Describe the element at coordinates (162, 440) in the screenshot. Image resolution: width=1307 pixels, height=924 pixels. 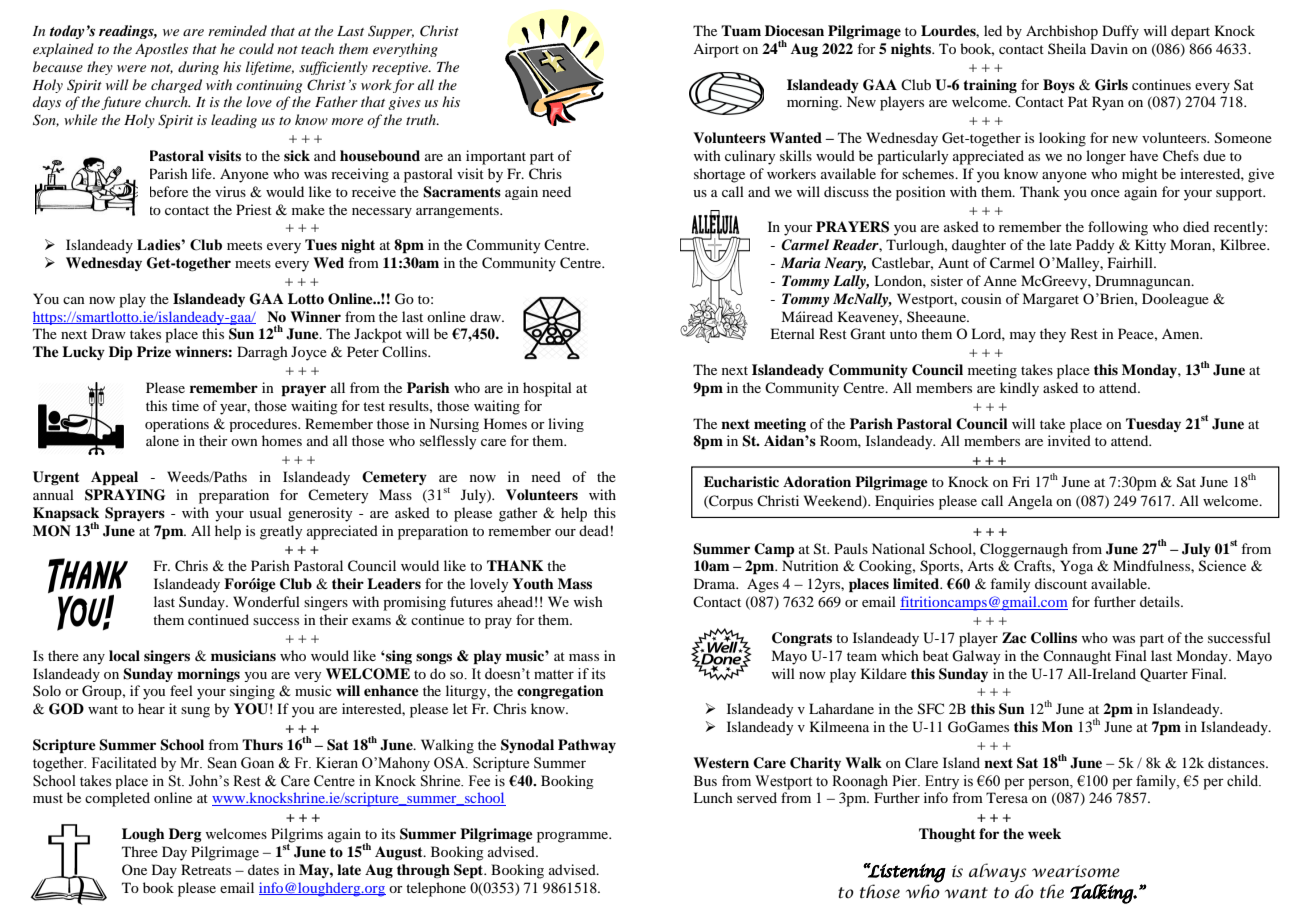
I see `alone` at that location.
